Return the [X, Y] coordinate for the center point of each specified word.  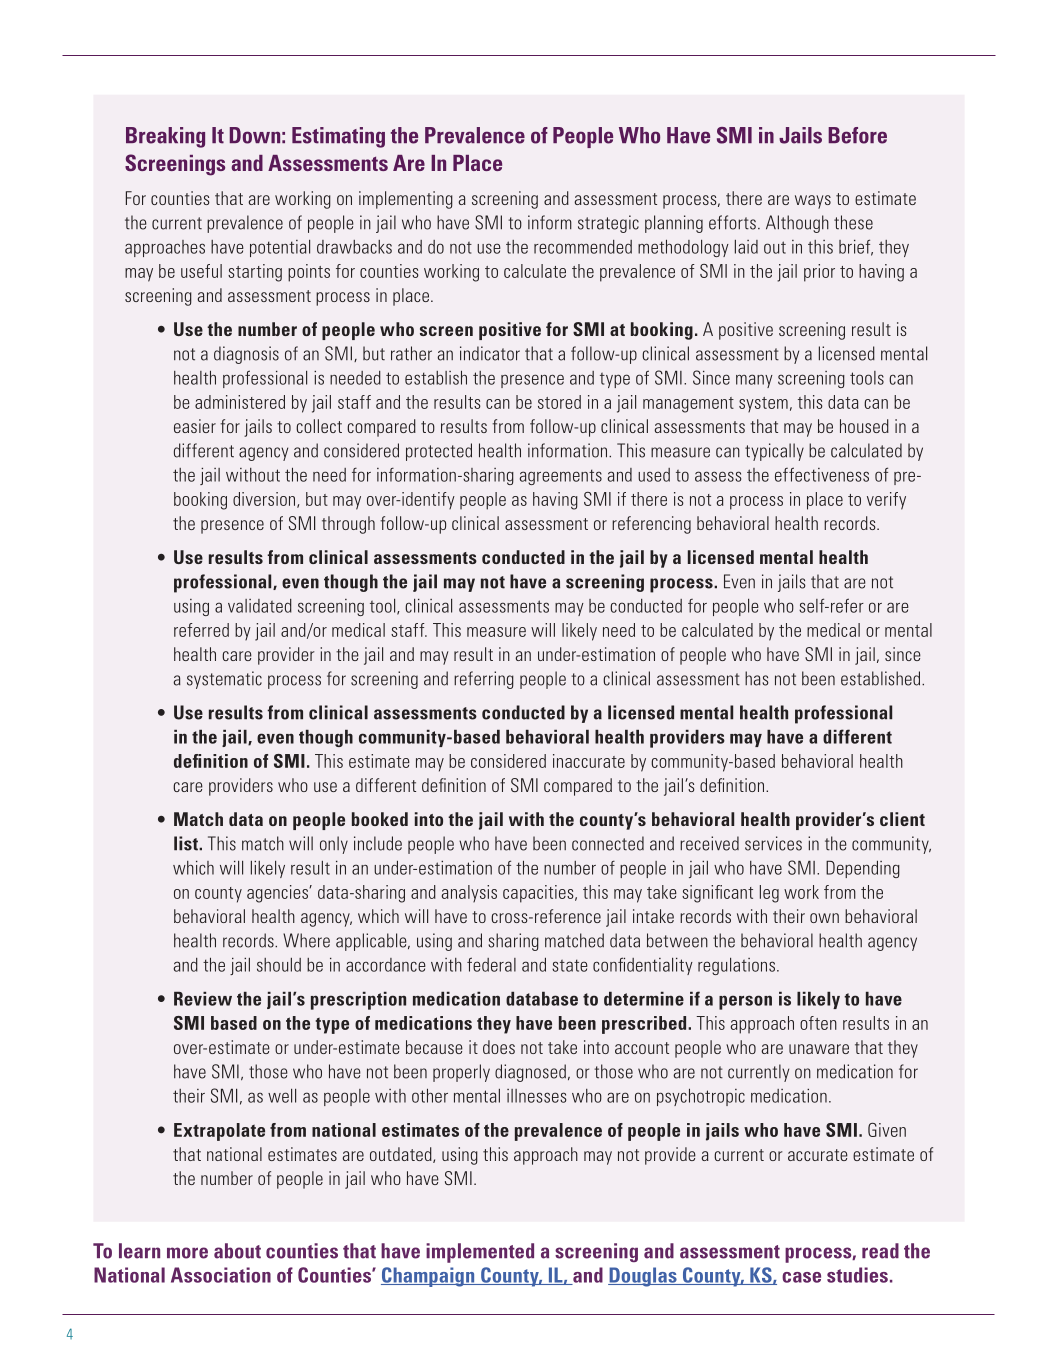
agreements [561, 477]
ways [813, 202]
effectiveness [822, 474]
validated [260, 606]
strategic [608, 224]
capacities [539, 894]
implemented [480, 1253]
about [237, 1251]
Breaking [165, 137]
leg [769, 894]
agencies [278, 894]
